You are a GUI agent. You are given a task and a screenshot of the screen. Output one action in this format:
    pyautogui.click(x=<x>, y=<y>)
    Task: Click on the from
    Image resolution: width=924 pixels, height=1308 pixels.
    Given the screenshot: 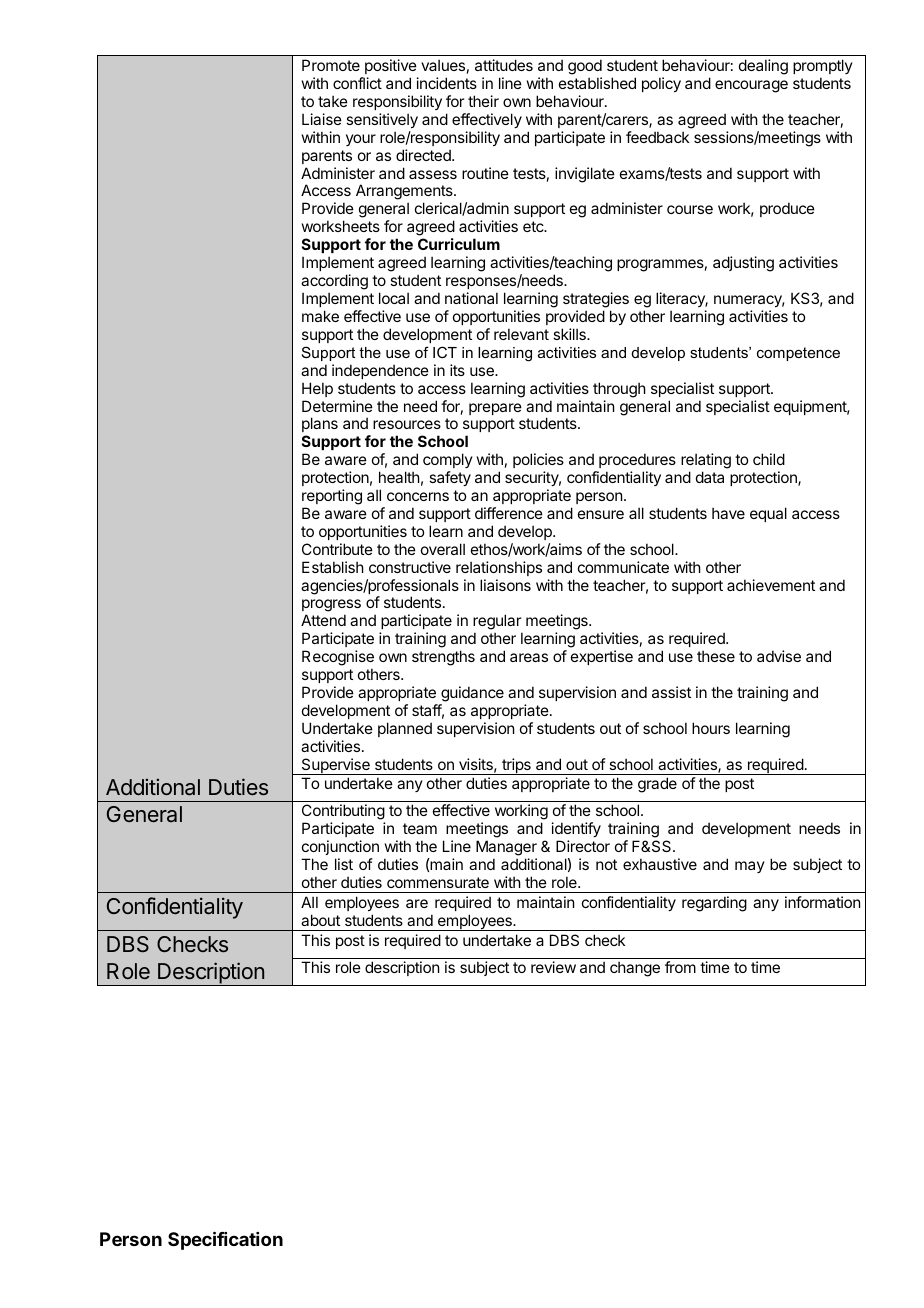 What is the action you would take?
    pyautogui.click(x=680, y=967)
